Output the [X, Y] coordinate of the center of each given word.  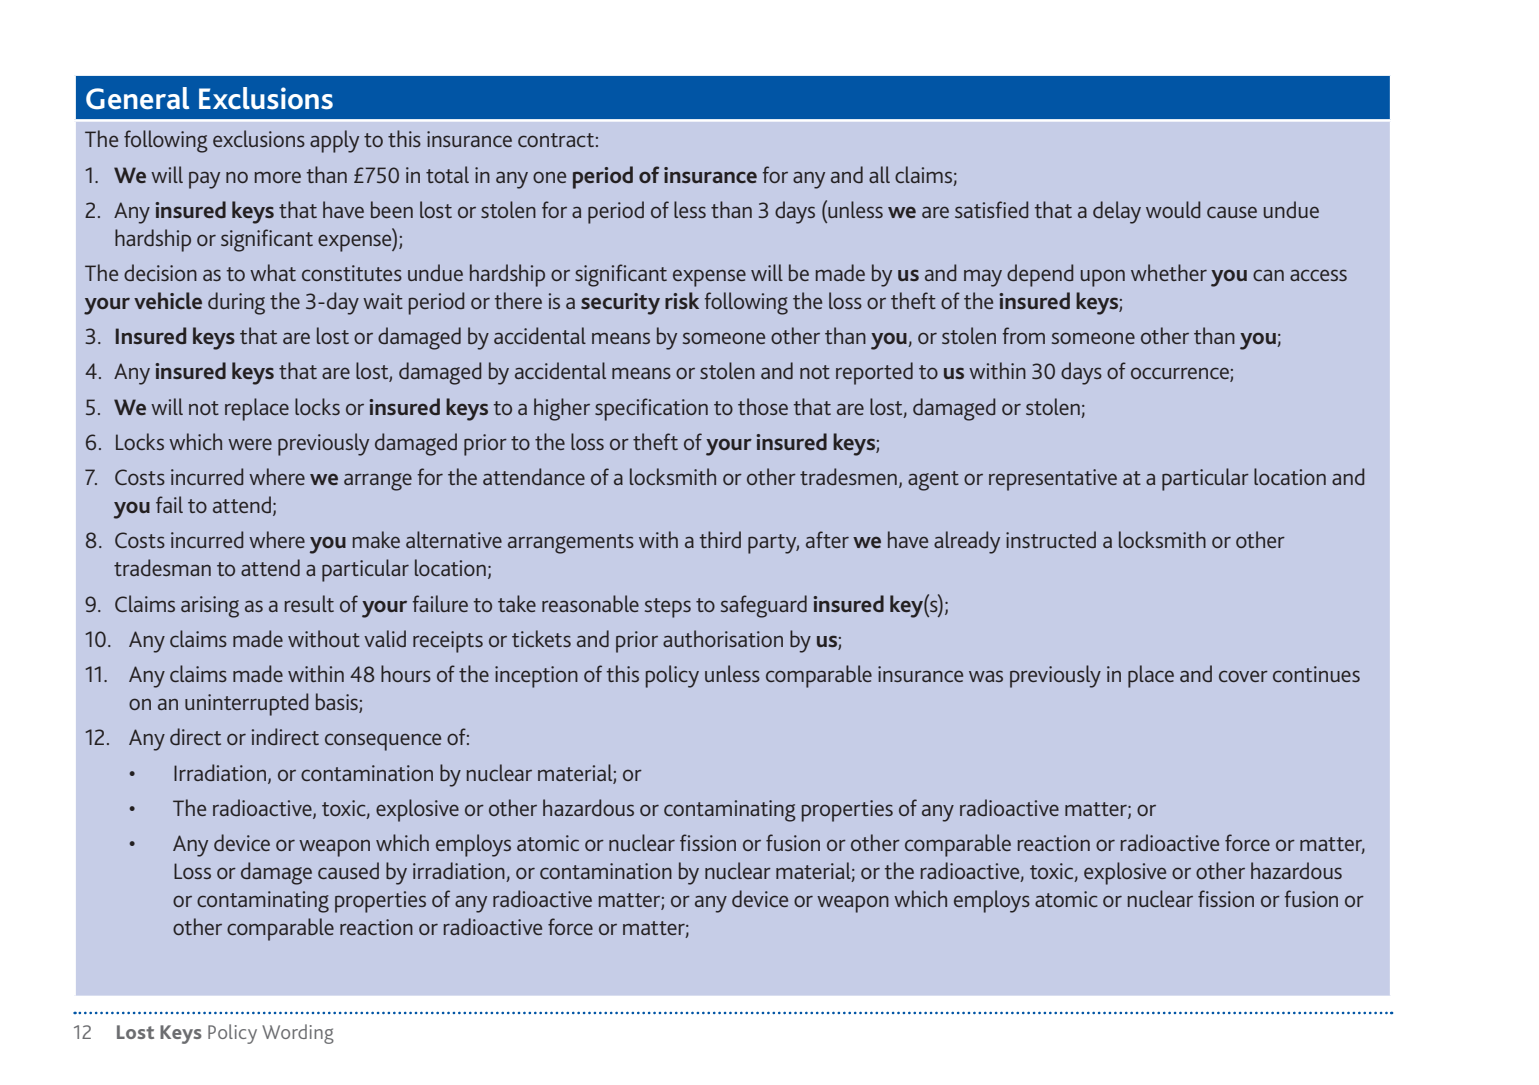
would [1173, 209]
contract [556, 140]
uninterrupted [246, 704]
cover [1243, 676]
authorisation [723, 638]
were [250, 444]
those [763, 406]
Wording [298, 1034]
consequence [383, 742]
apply [334, 141]
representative [1053, 480]
